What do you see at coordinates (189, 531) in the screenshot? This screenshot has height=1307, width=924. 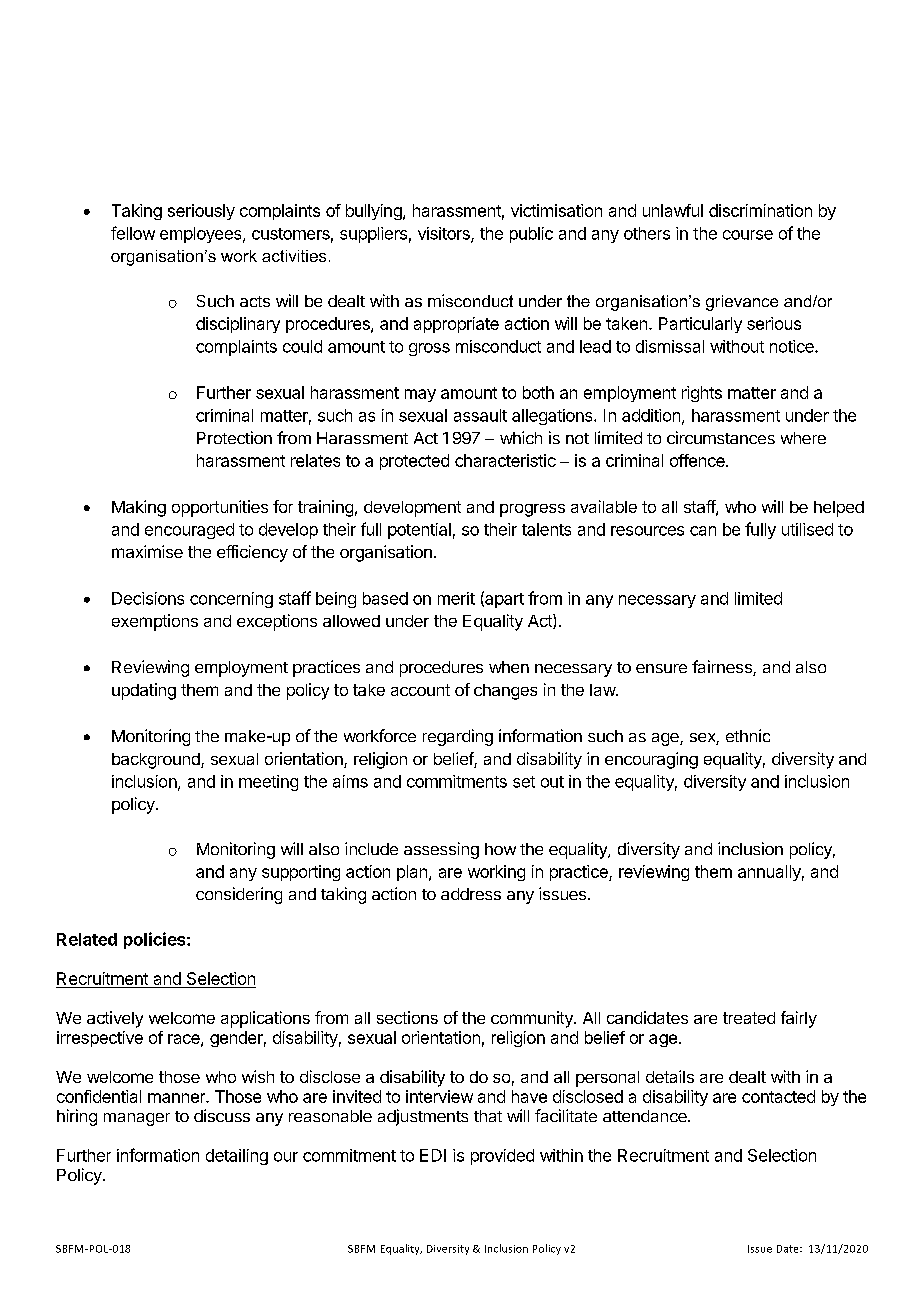 I see `encouraged` at bounding box center [189, 531].
